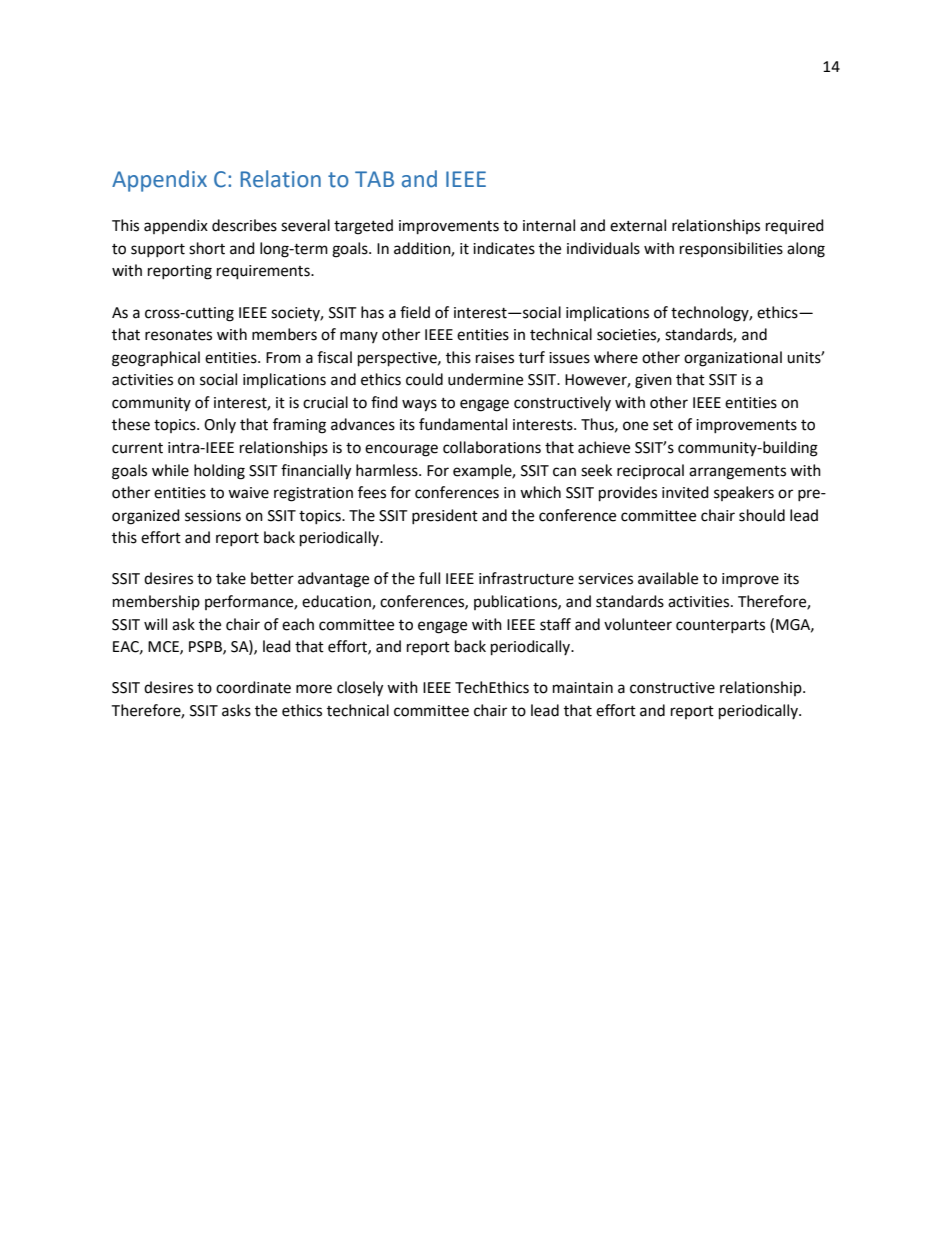  I want to click on set, so click(663, 425).
